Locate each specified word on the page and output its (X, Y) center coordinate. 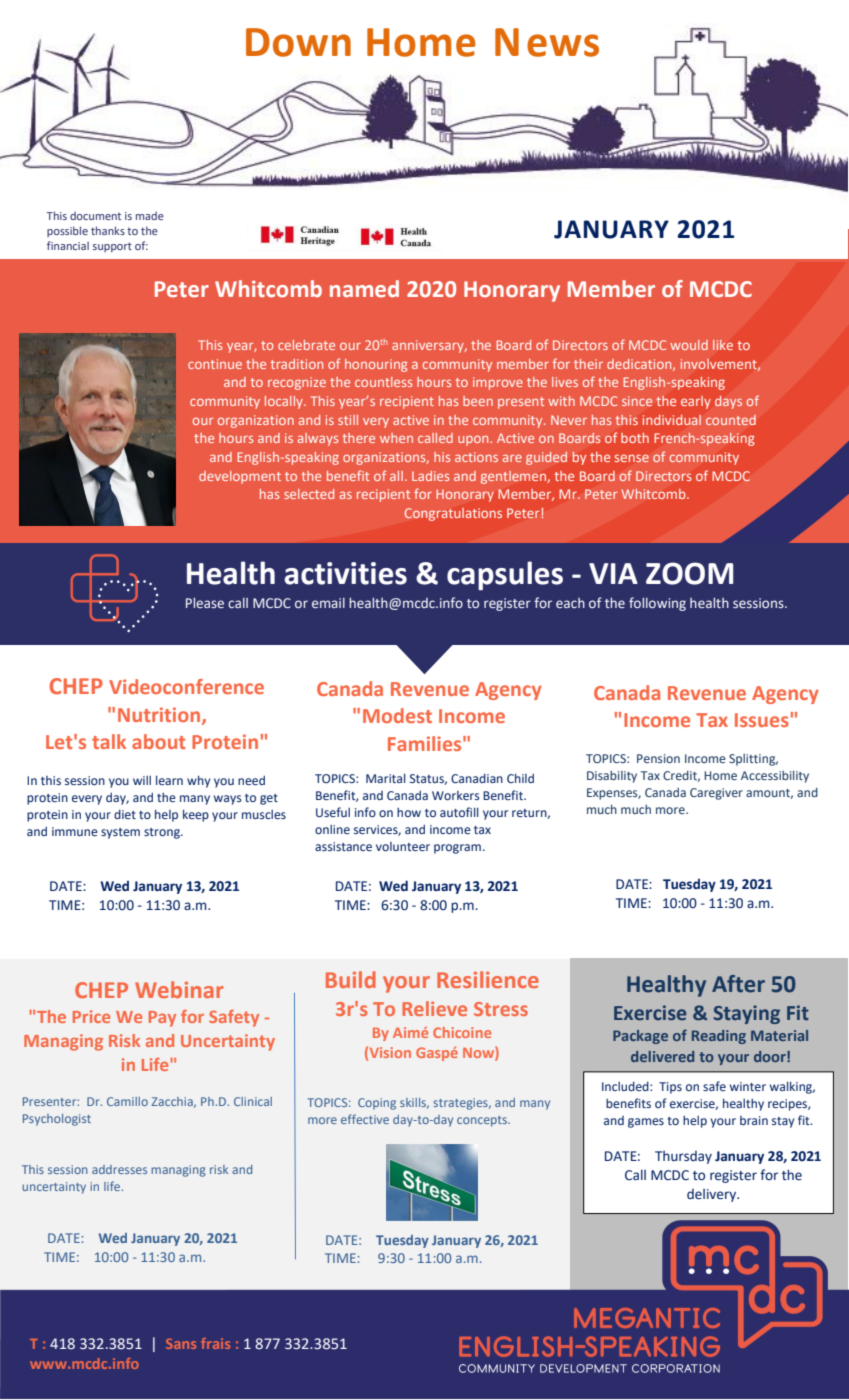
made (150, 215)
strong (163, 833)
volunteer (403, 846)
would (689, 345)
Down (298, 42)
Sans (181, 1344)
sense (632, 458)
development (240, 477)
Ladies (430, 476)
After (738, 984)
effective (365, 1119)
